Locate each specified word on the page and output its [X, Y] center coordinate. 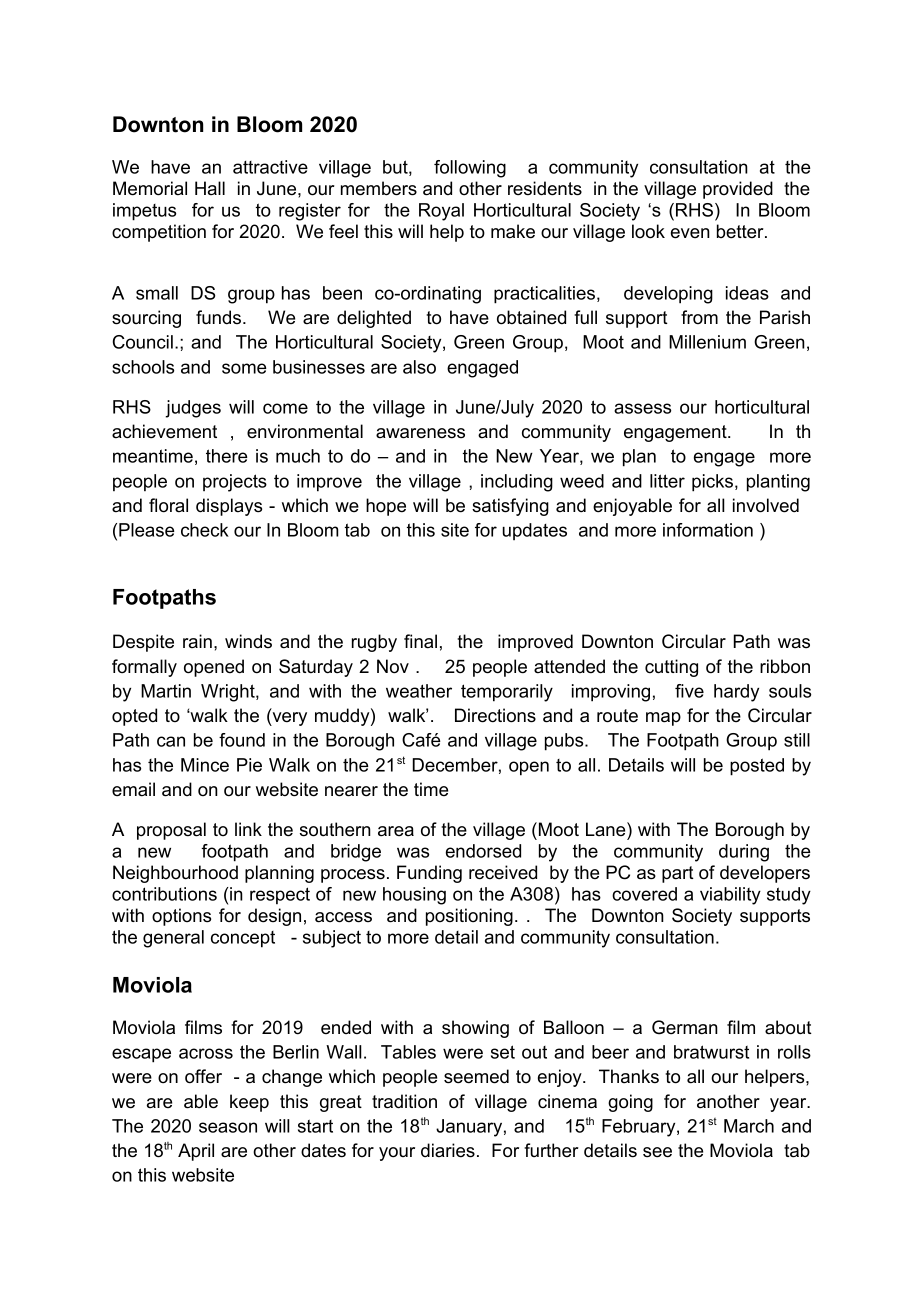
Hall [210, 188]
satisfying [510, 507]
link [248, 829]
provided [738, 190]
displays [229, 507]
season [228, 1127]
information [708, 530]
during [744, 853]
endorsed [483, 851]
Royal [441, 212]
